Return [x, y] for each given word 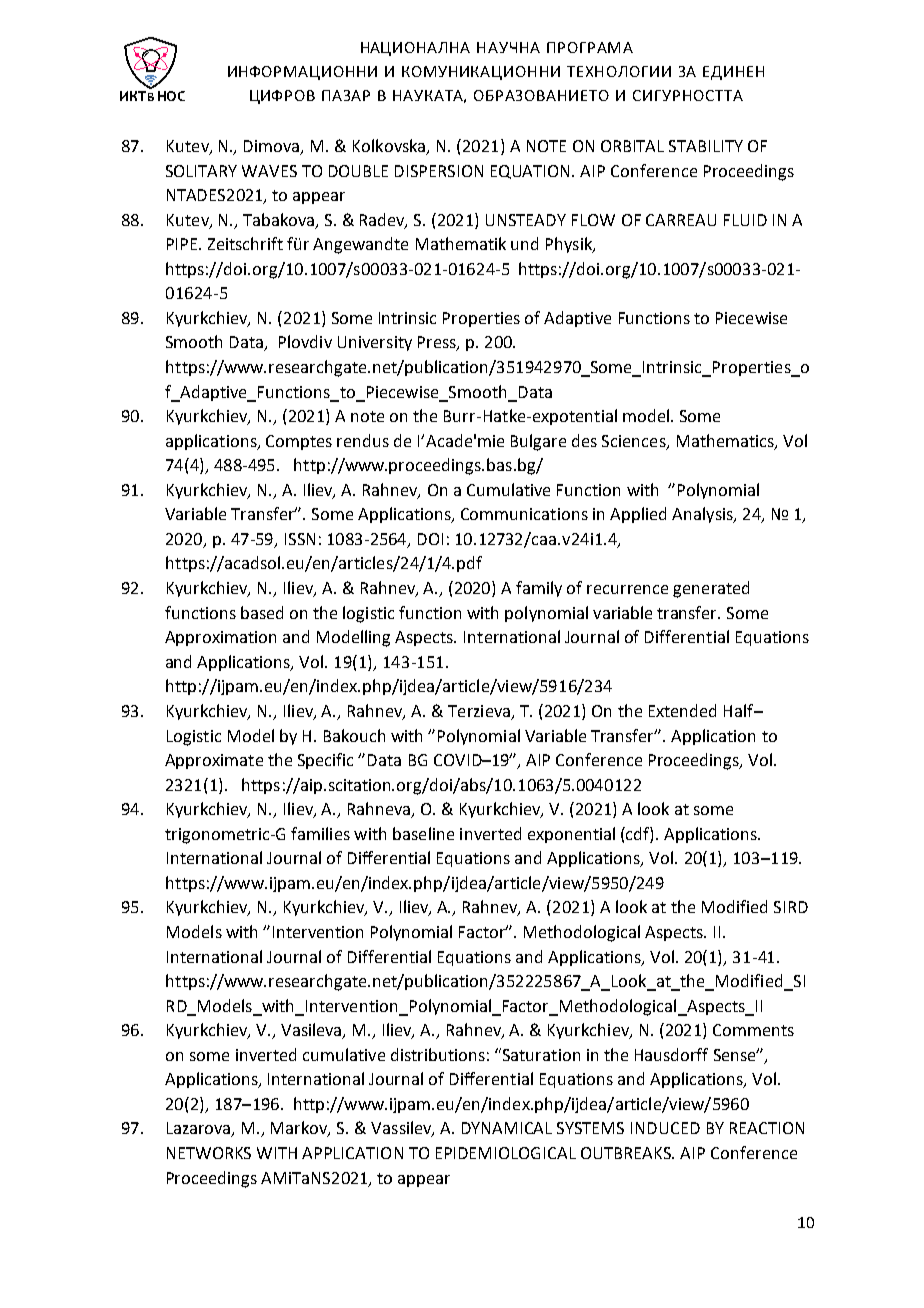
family [539, 589]
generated [711, 589]
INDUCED [665, 1128]
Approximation [220, 638]
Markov [300, 1129]
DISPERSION [439, 171]
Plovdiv [305, 341]
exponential [571, 835]
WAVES [269, 171]
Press [438, 343]
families [320, 833]
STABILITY [706, 146]
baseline [423, 833]
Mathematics [726, 441]
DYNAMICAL [507, 1128]
